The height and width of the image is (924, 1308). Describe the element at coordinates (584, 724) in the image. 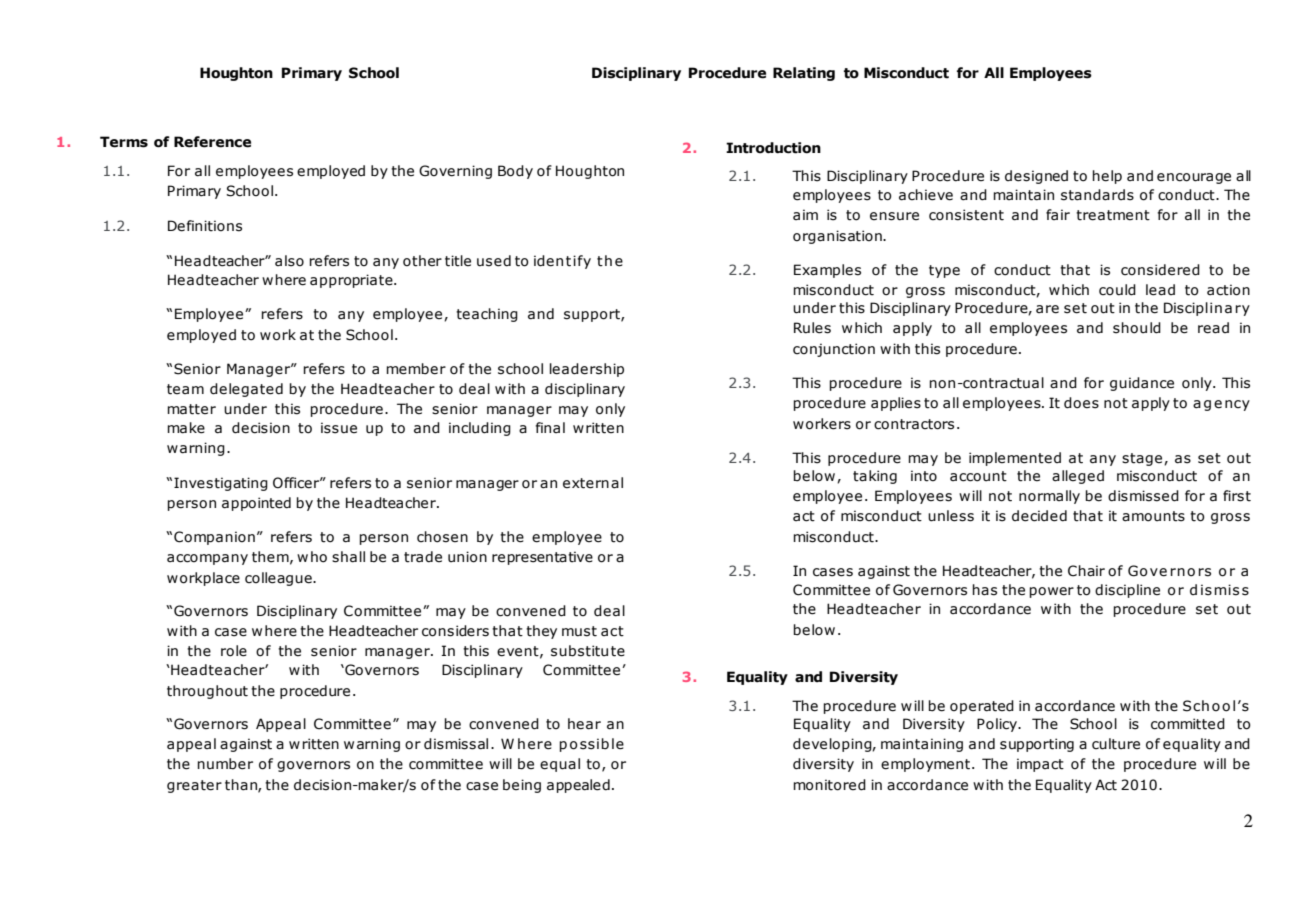

I see `hear` at that location.
